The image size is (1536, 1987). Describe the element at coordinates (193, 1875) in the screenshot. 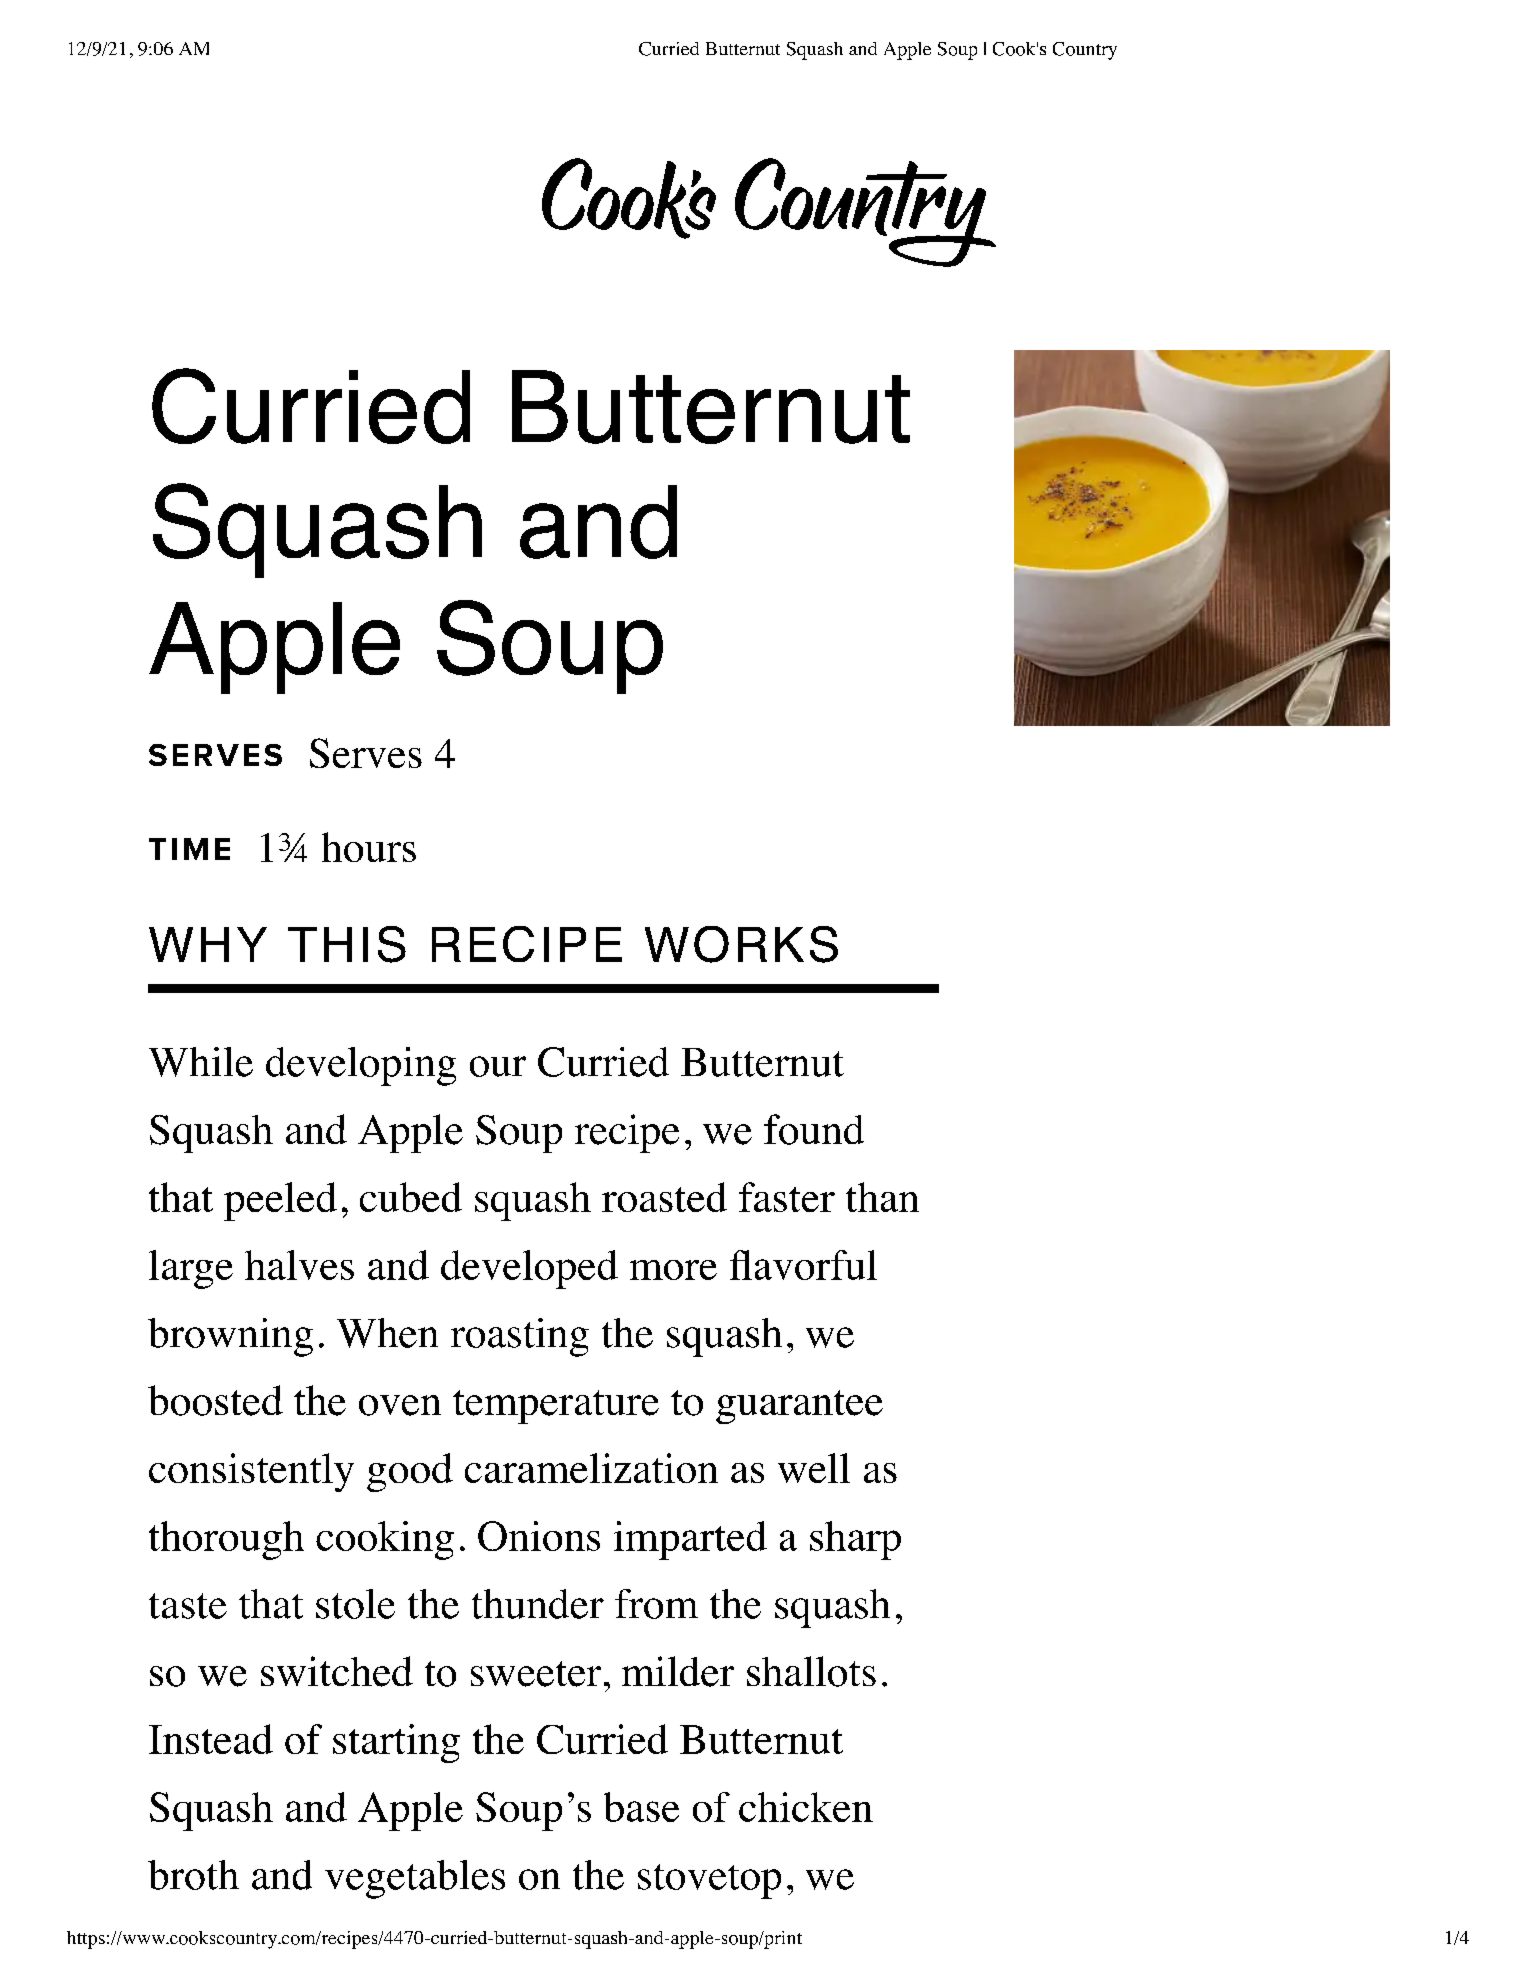

I see `broth` at that location.
